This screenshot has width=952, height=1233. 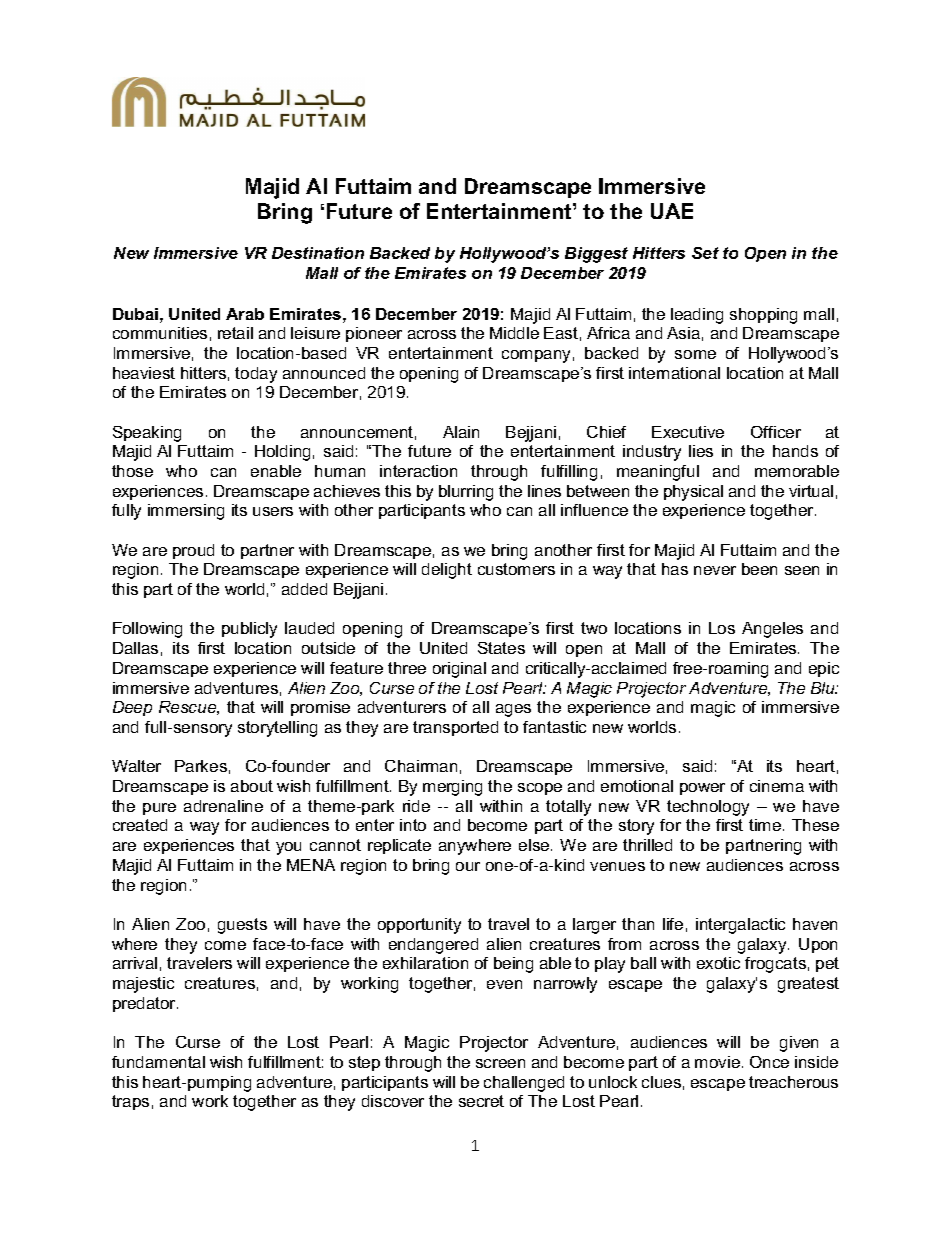 What do you see at coordinates (318, 253) in the screenshot?
I see `Destination` at bounding box center [318, 253].
